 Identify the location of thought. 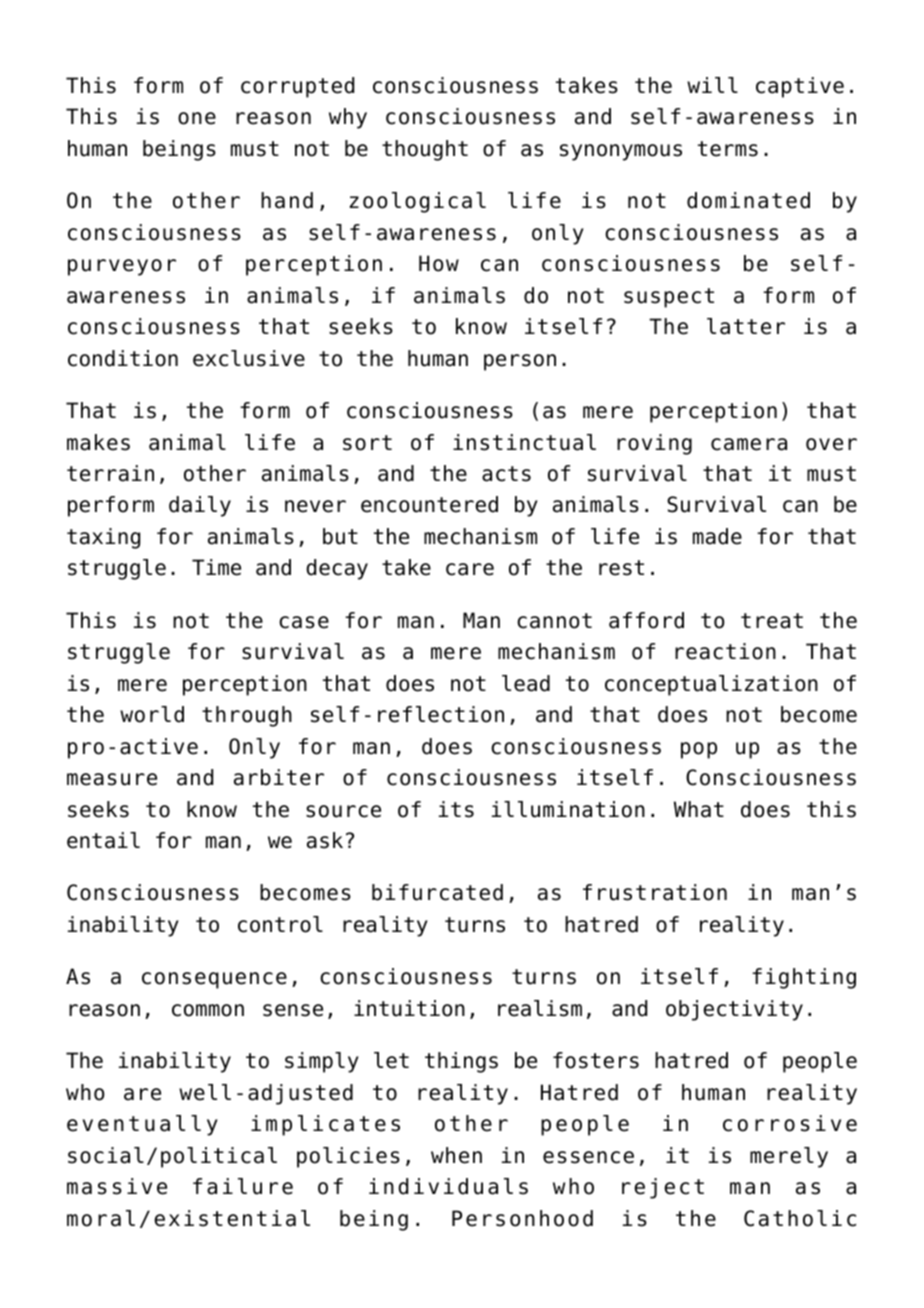
(425, 150).
